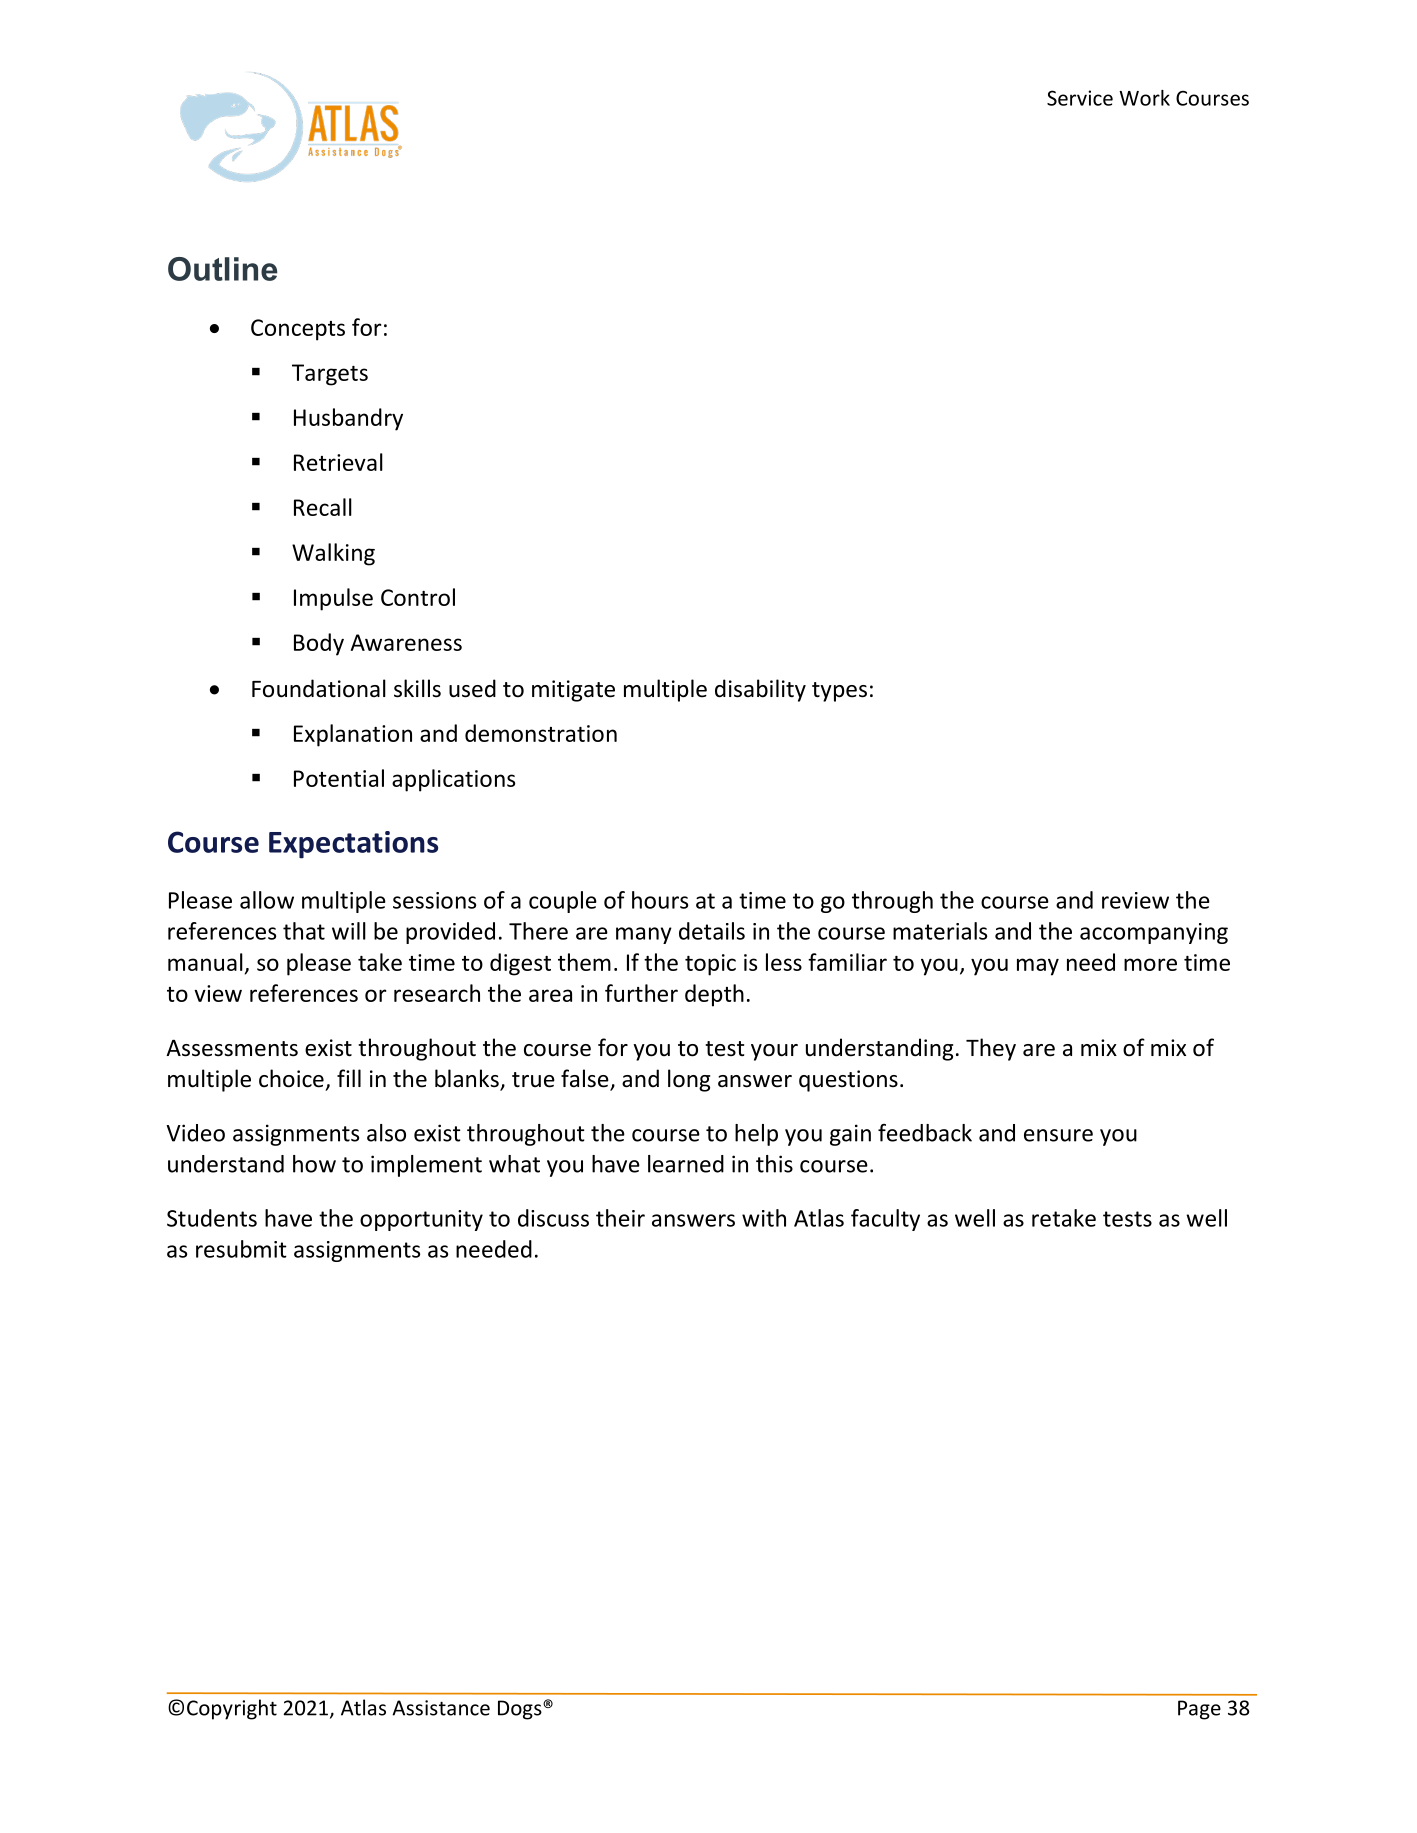 This screenshot has height=1833, width=1417. Describe the element at coordinates (314, 1164) in the screenshot. I see `how` at that location.
